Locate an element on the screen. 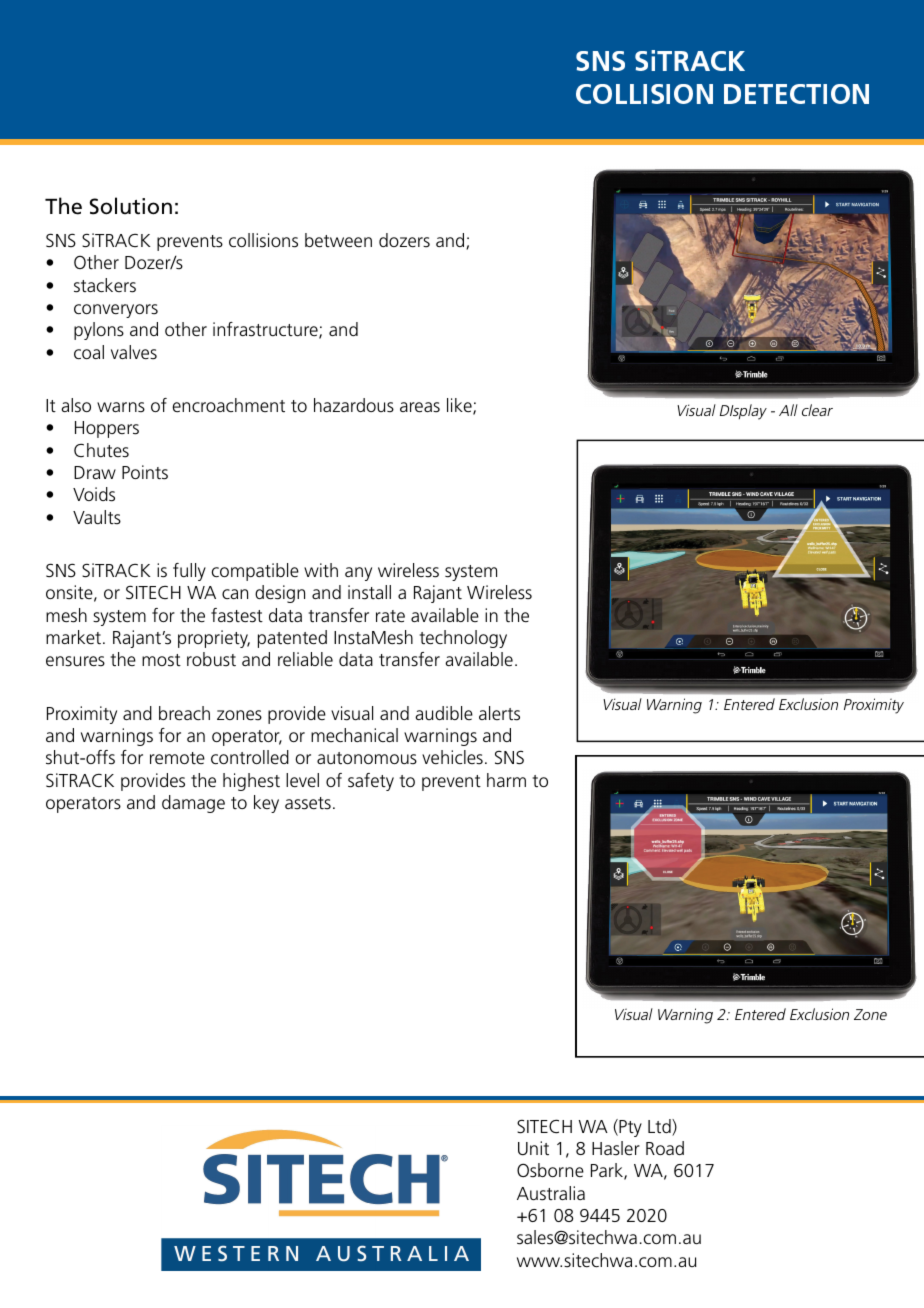  between is located at coordinates (338, 240).
